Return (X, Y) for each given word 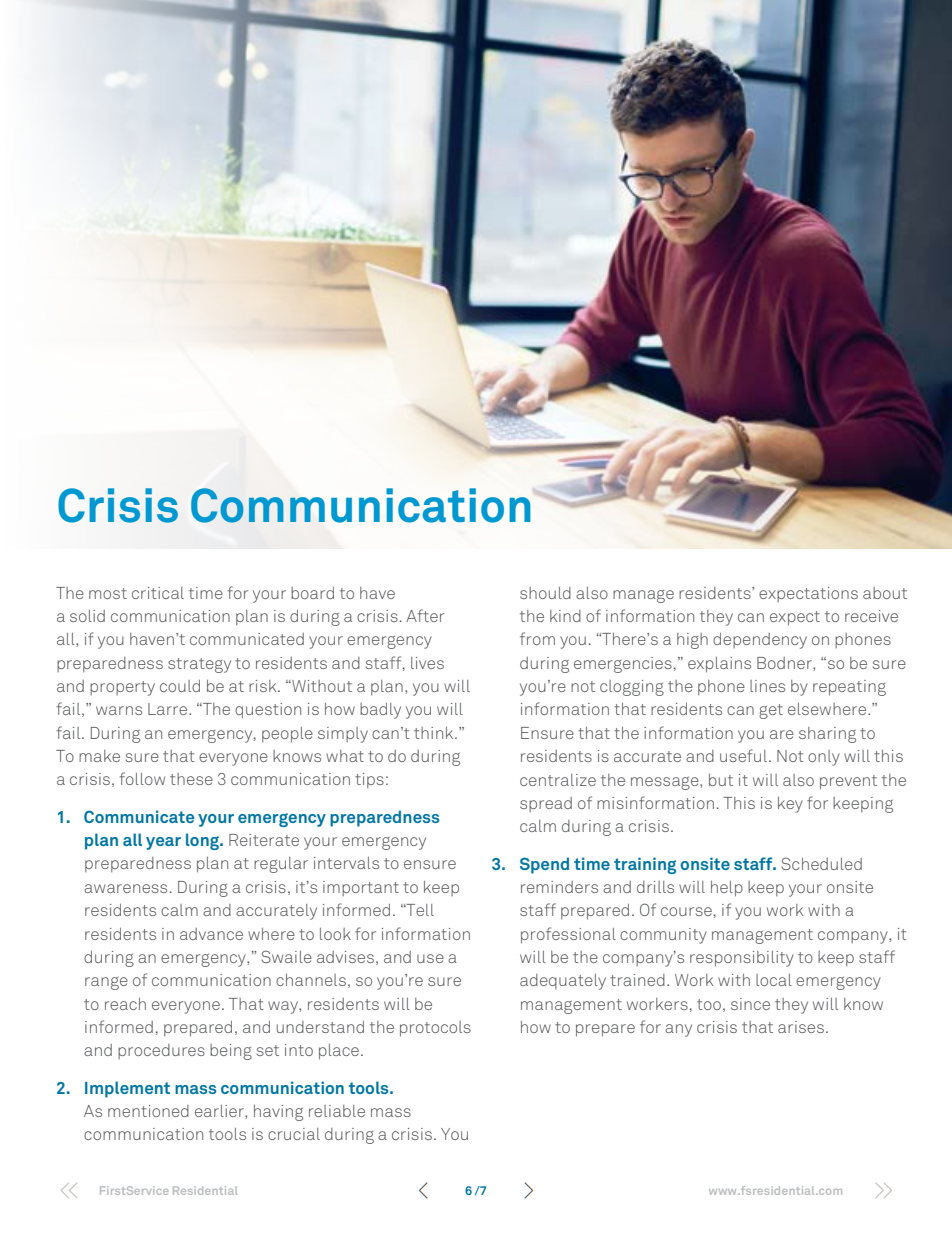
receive (871, 616)
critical (158, 593)
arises (801, 1027)
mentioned (148, 1111)
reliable (337, 1111)
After (425, 615)
